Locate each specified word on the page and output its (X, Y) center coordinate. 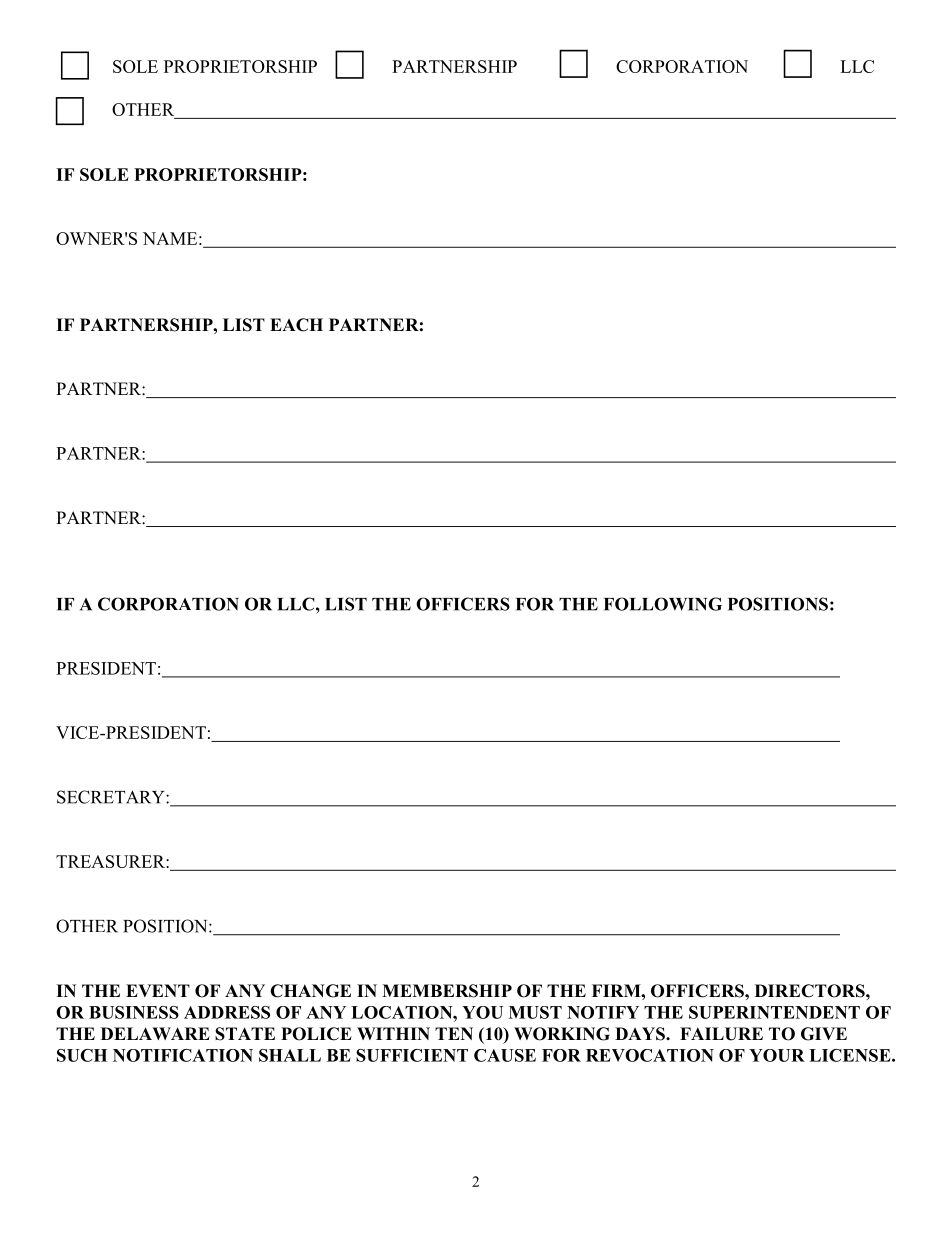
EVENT (158, 990)
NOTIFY (603, 1012)
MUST (535, 1012)
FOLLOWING (663, 604)
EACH (296, 325)
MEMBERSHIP (447, 991)
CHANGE (310, 991)
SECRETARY (112, 797)
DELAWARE (155, 1033)
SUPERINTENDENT (774, 1012)
